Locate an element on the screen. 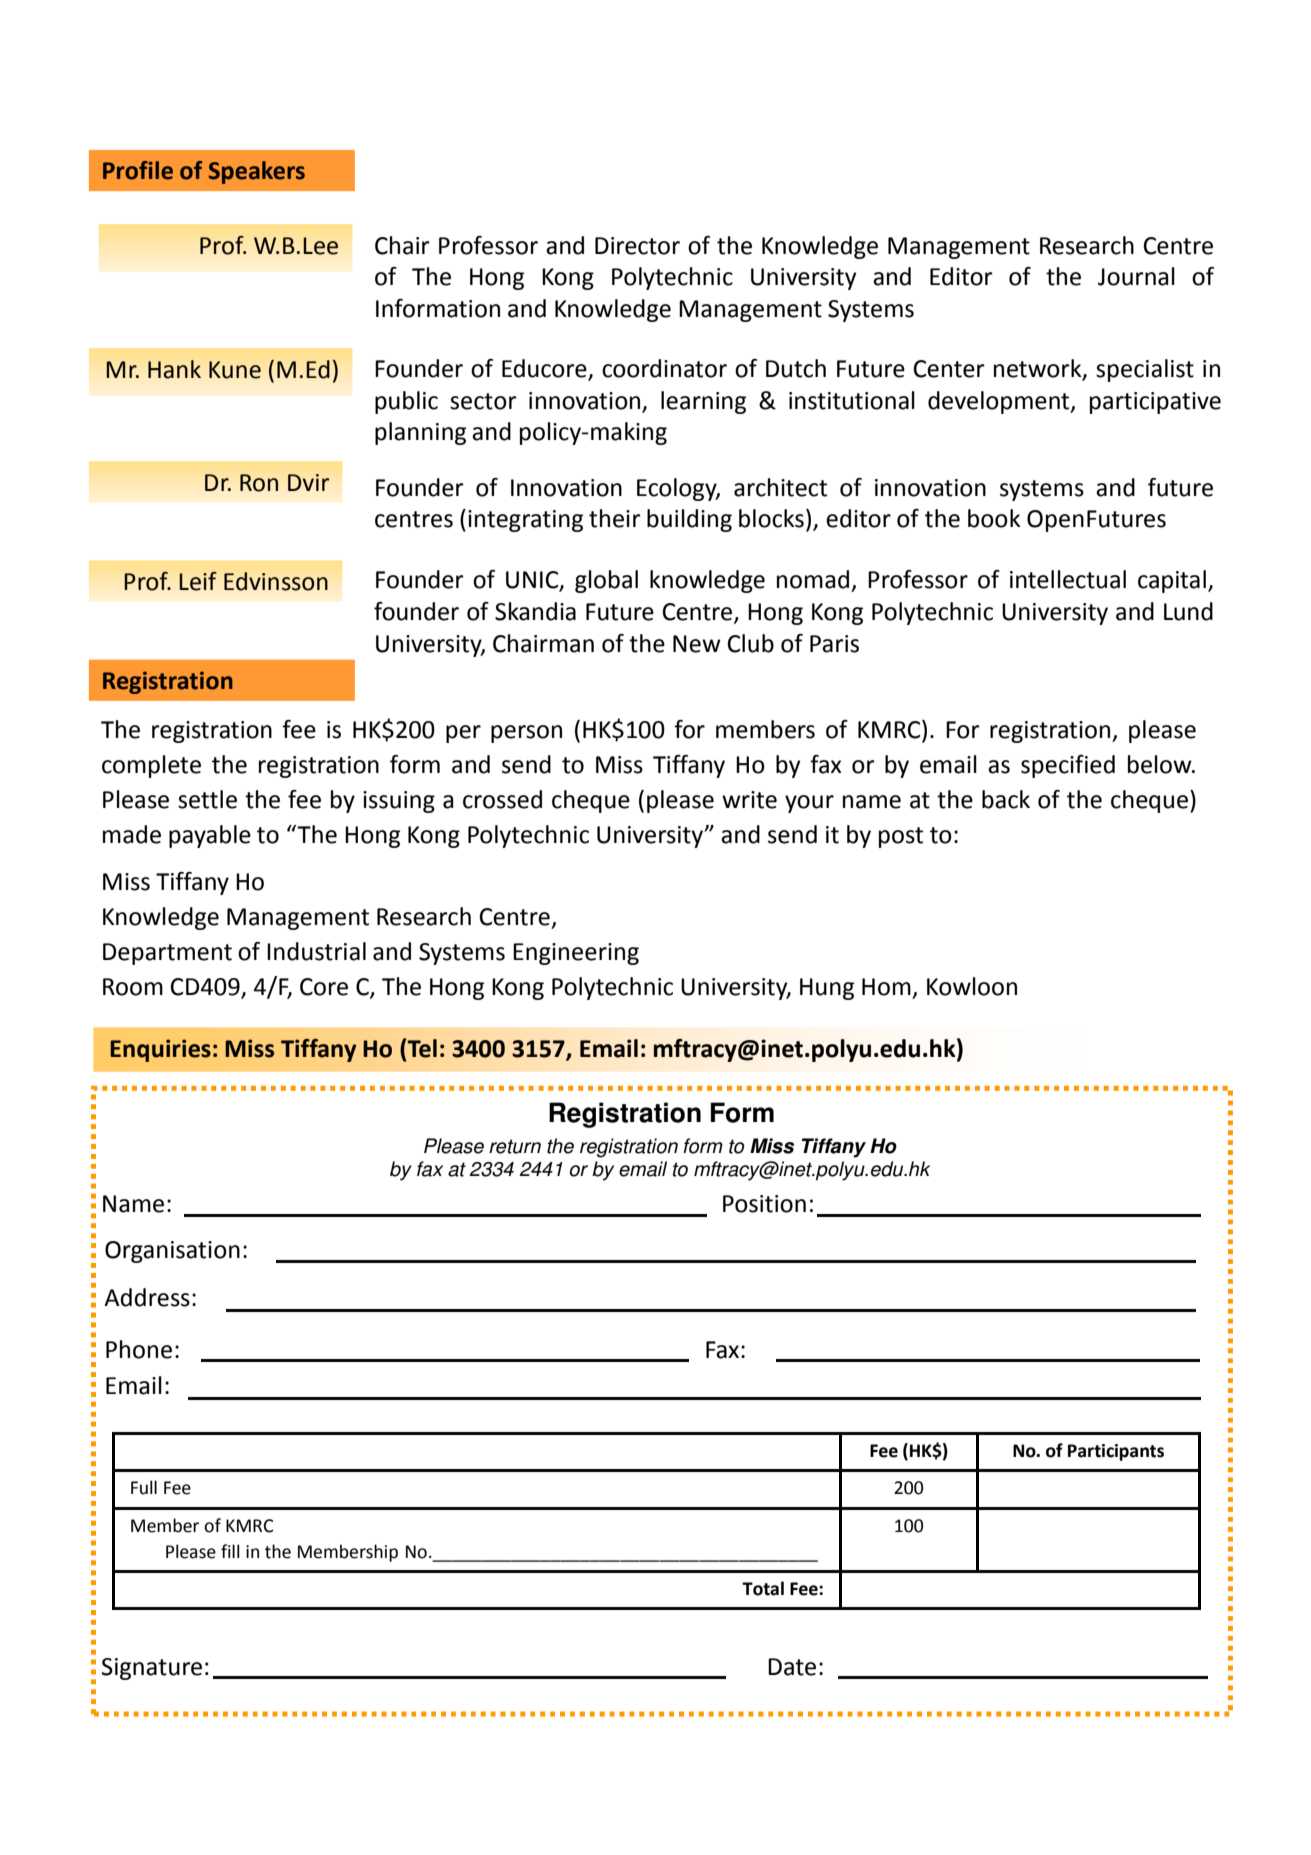  Speakers is located at coordinates (257, 172).
